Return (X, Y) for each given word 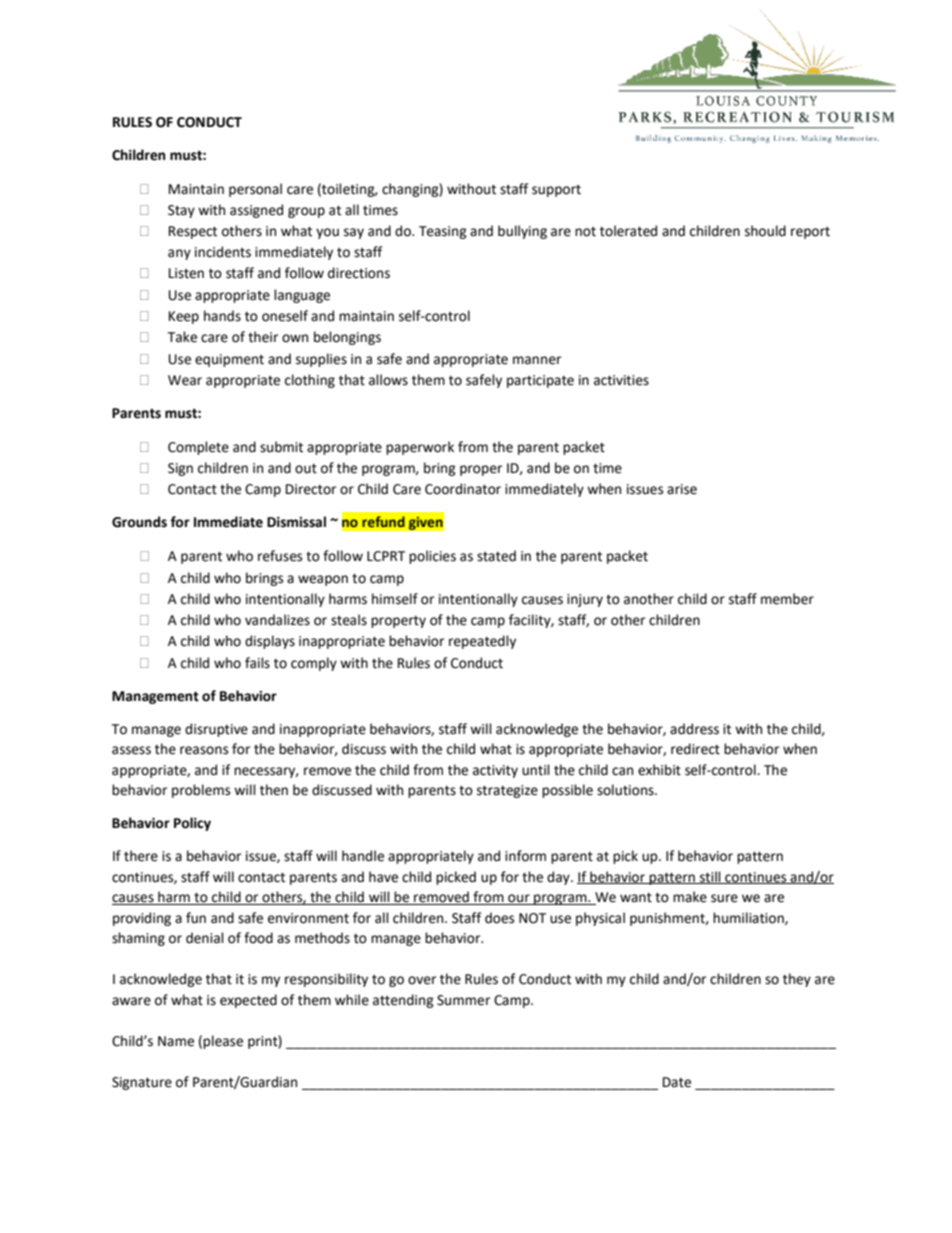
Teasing (443, 232)
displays (270, 642)
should (765, 231)
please (223, 1042)
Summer (463, 1000)
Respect (193, 232)
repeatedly (482, 642)
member (787, 599)
